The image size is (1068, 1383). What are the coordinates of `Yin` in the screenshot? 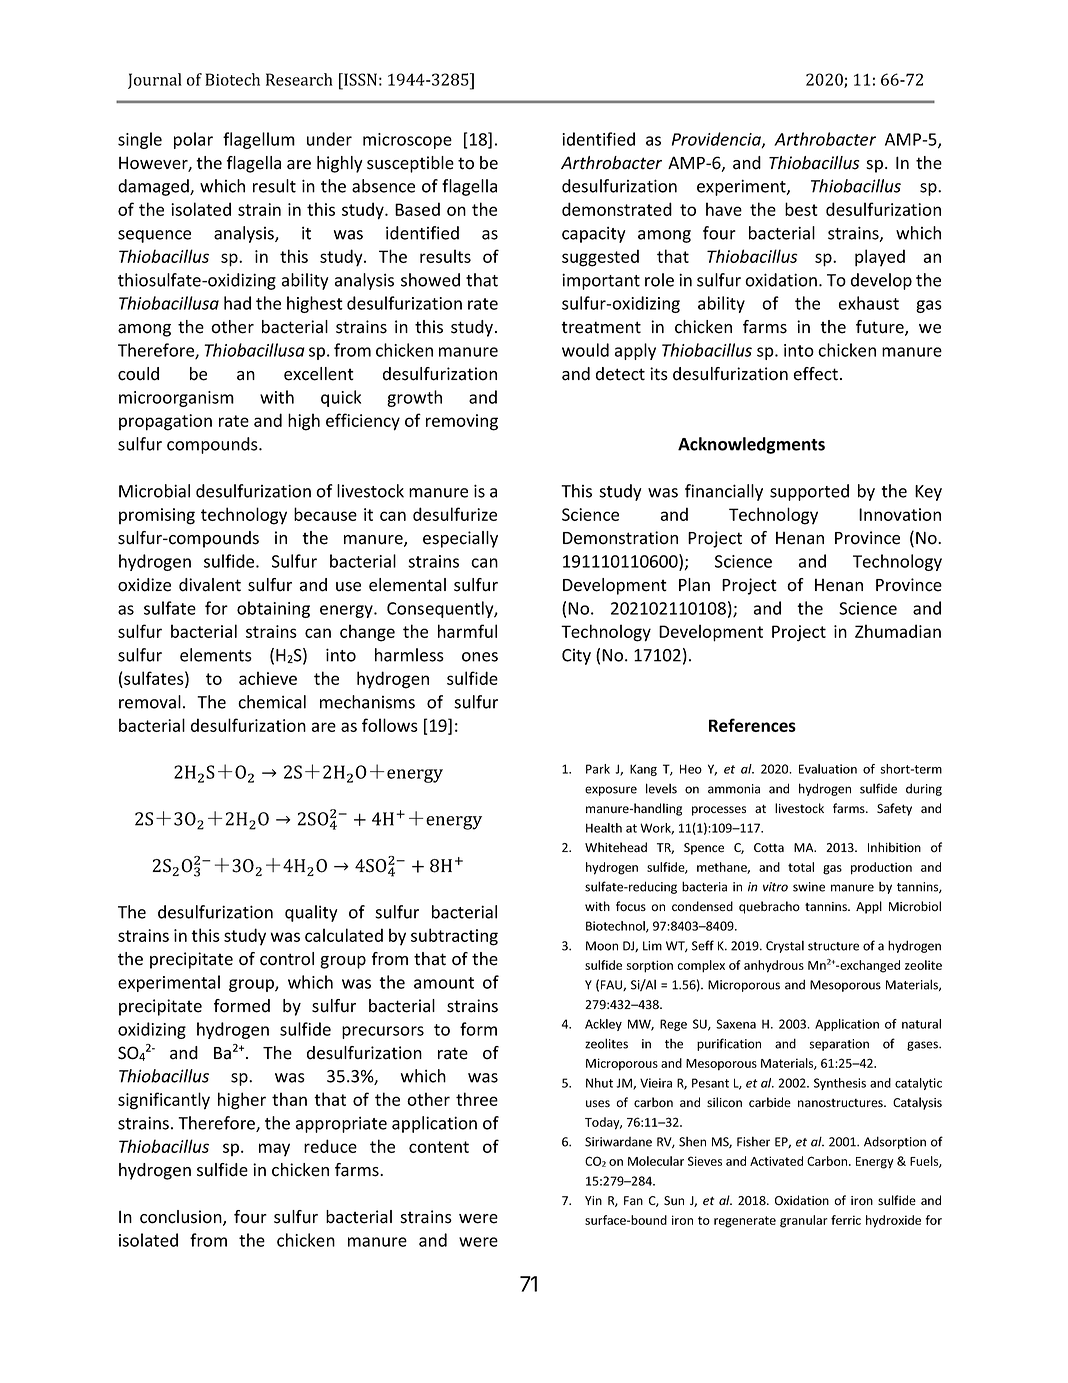 It's located at (593, 1200).
